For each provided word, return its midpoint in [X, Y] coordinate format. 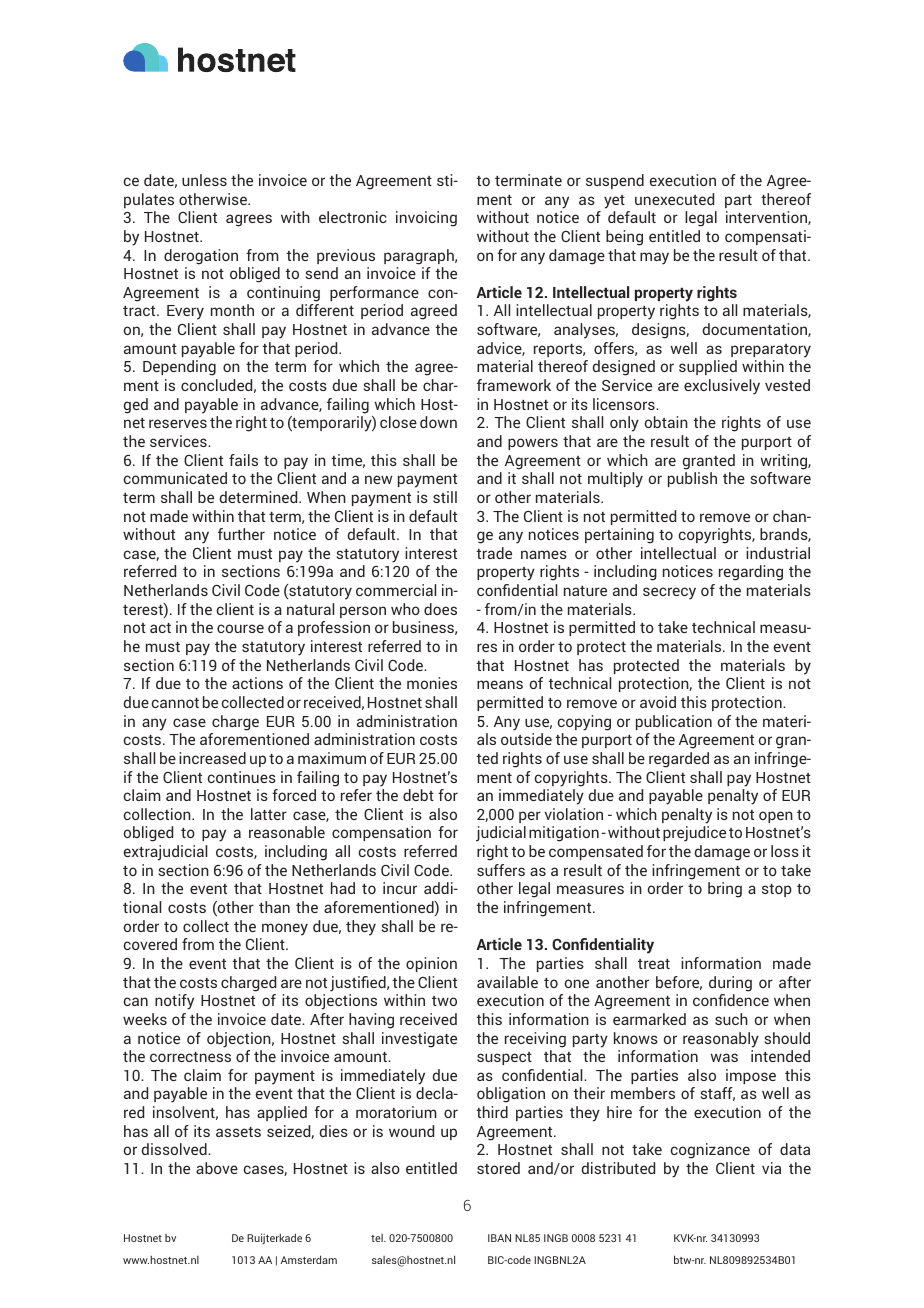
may [654, 258]
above [217, 1168]
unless [204, 180]
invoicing [426, 219]
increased [212, 758]
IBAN [499, 1238]
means [500, 684]
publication [674, 722]
